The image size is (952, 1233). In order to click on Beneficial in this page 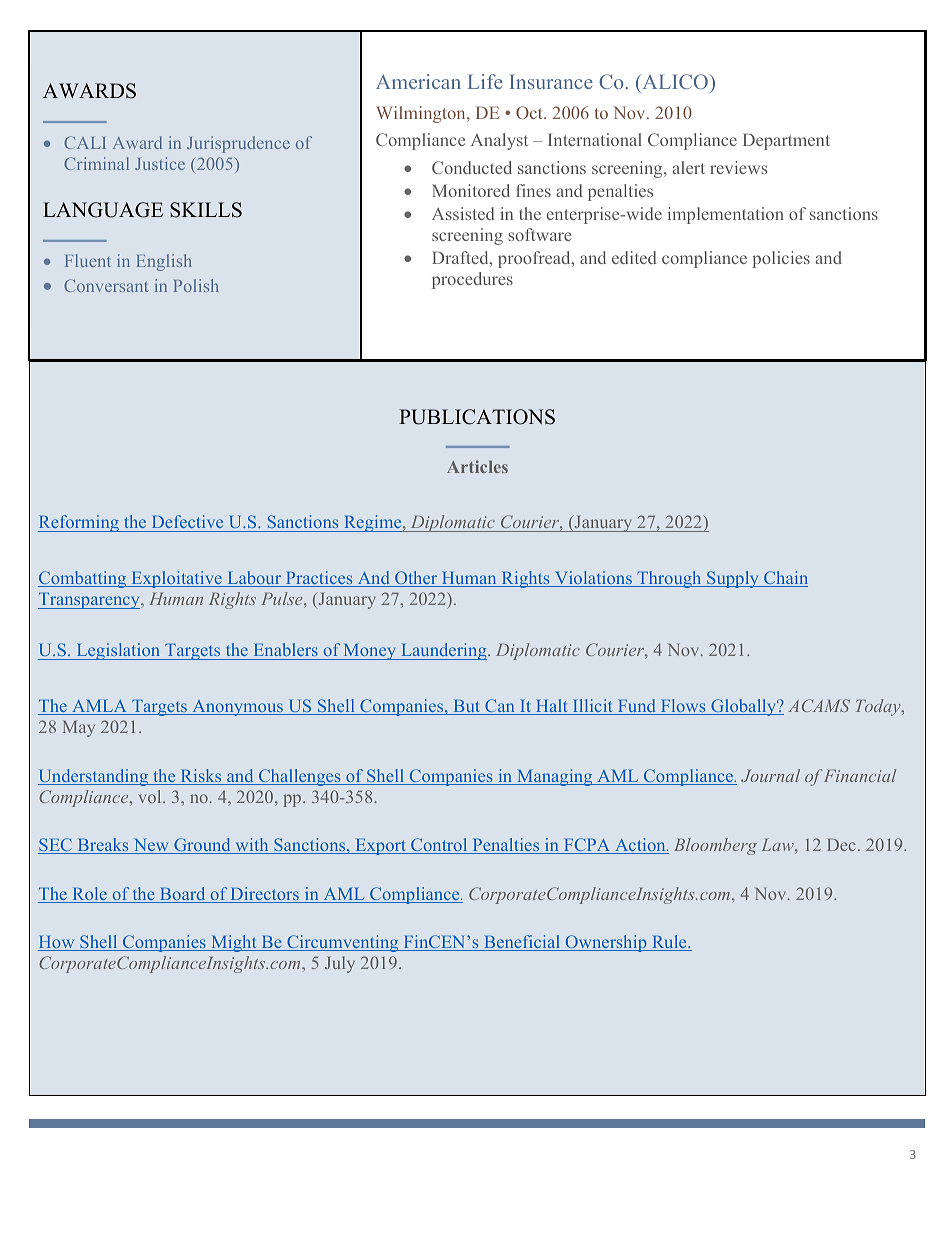, I will do `click(522, 943)`.
